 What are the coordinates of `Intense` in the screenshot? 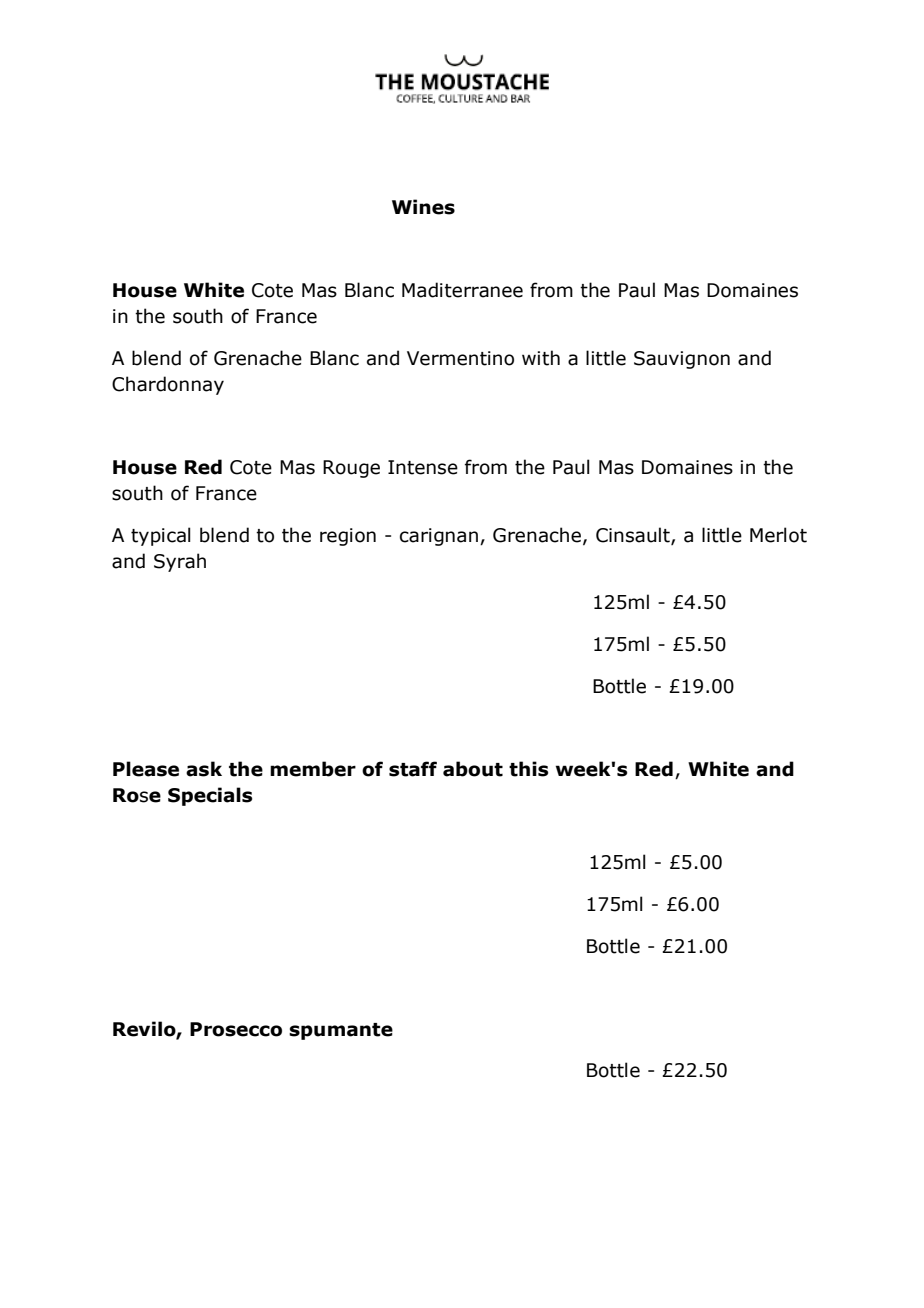 It's located at (423, 467).
